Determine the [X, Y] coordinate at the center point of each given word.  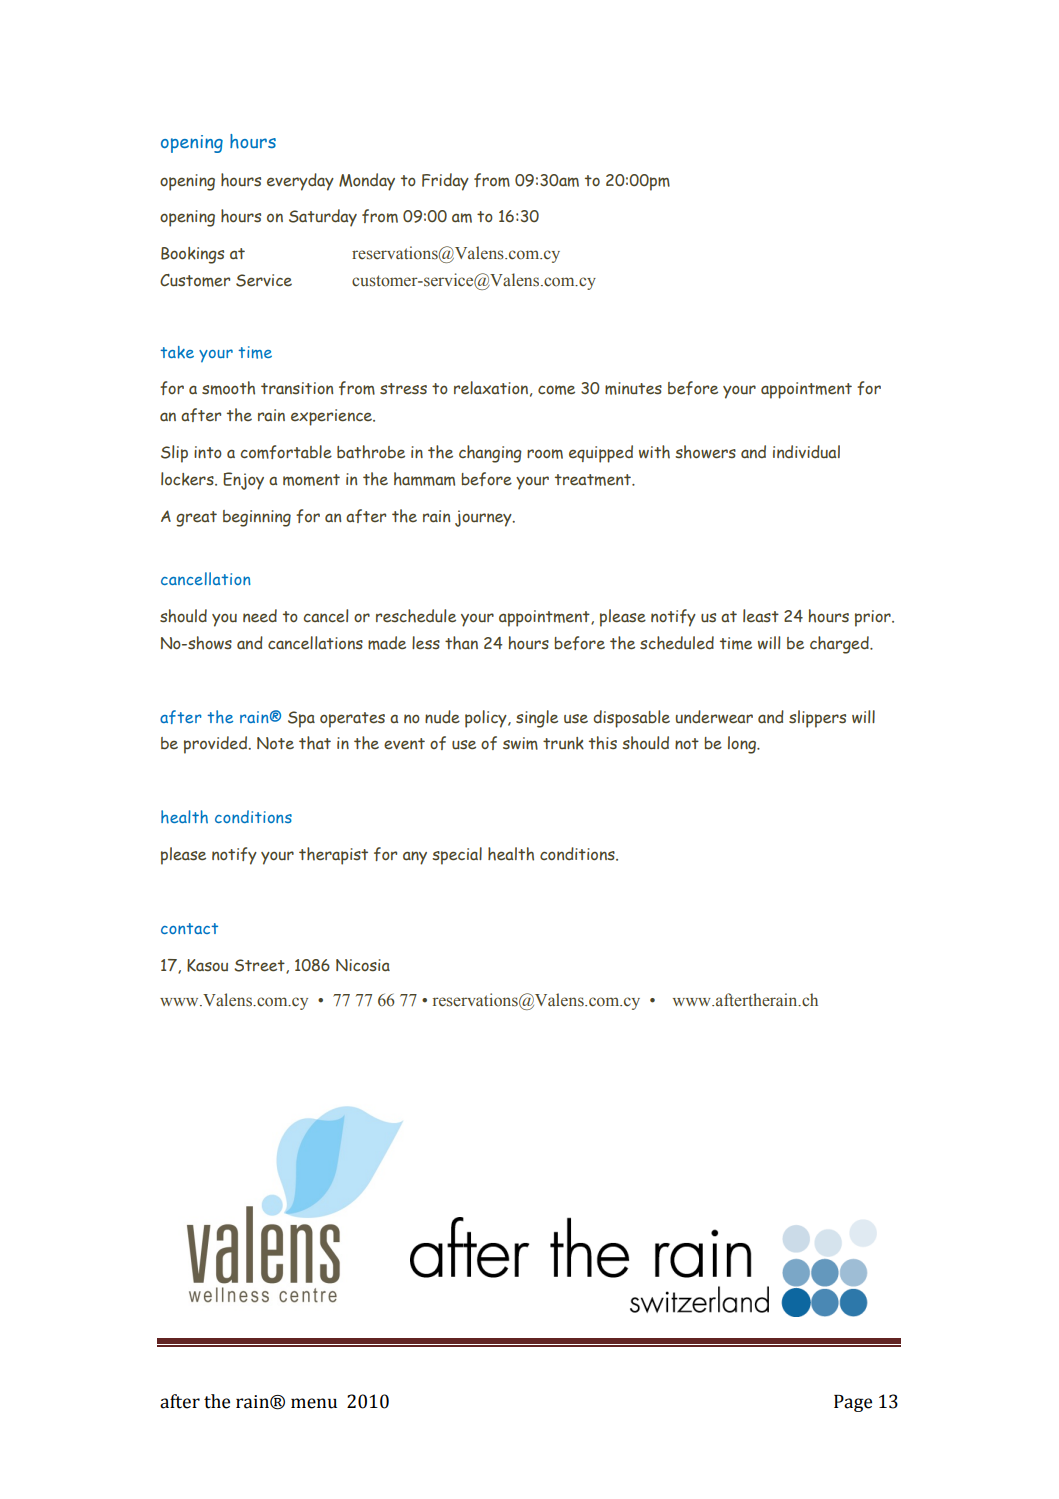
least [761, 615]
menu [314, 1403]
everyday [300, 182]
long [743, 745]
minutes [633, 388]
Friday [445, 182]
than [461, 643]
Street [260, 966]
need [260, 615]
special [457, 856]
